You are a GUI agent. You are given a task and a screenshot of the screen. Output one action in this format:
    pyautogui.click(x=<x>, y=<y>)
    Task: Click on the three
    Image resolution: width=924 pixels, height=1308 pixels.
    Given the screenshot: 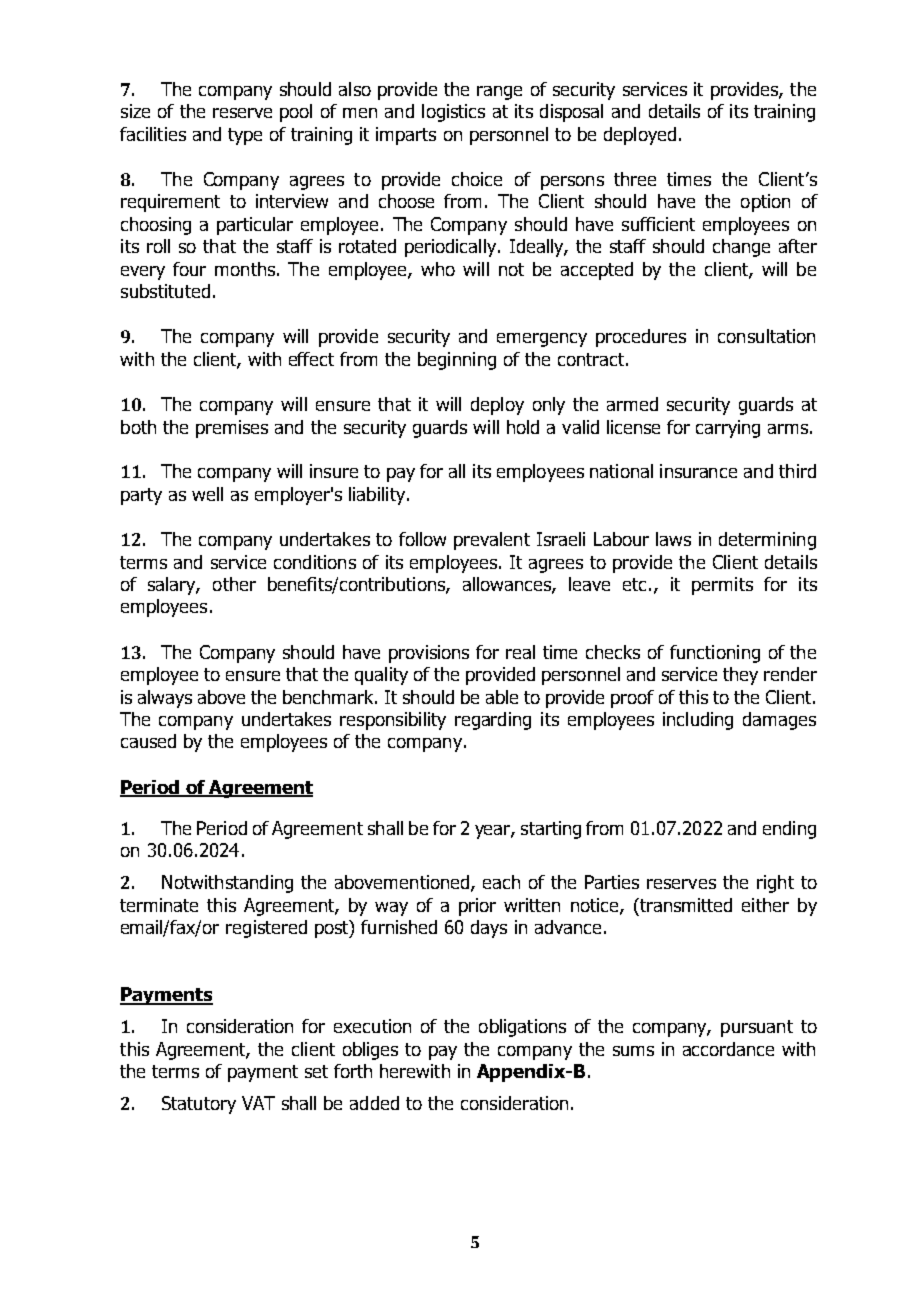 What is the action you would take?
    pyautogui.click(x=635, y=179)
